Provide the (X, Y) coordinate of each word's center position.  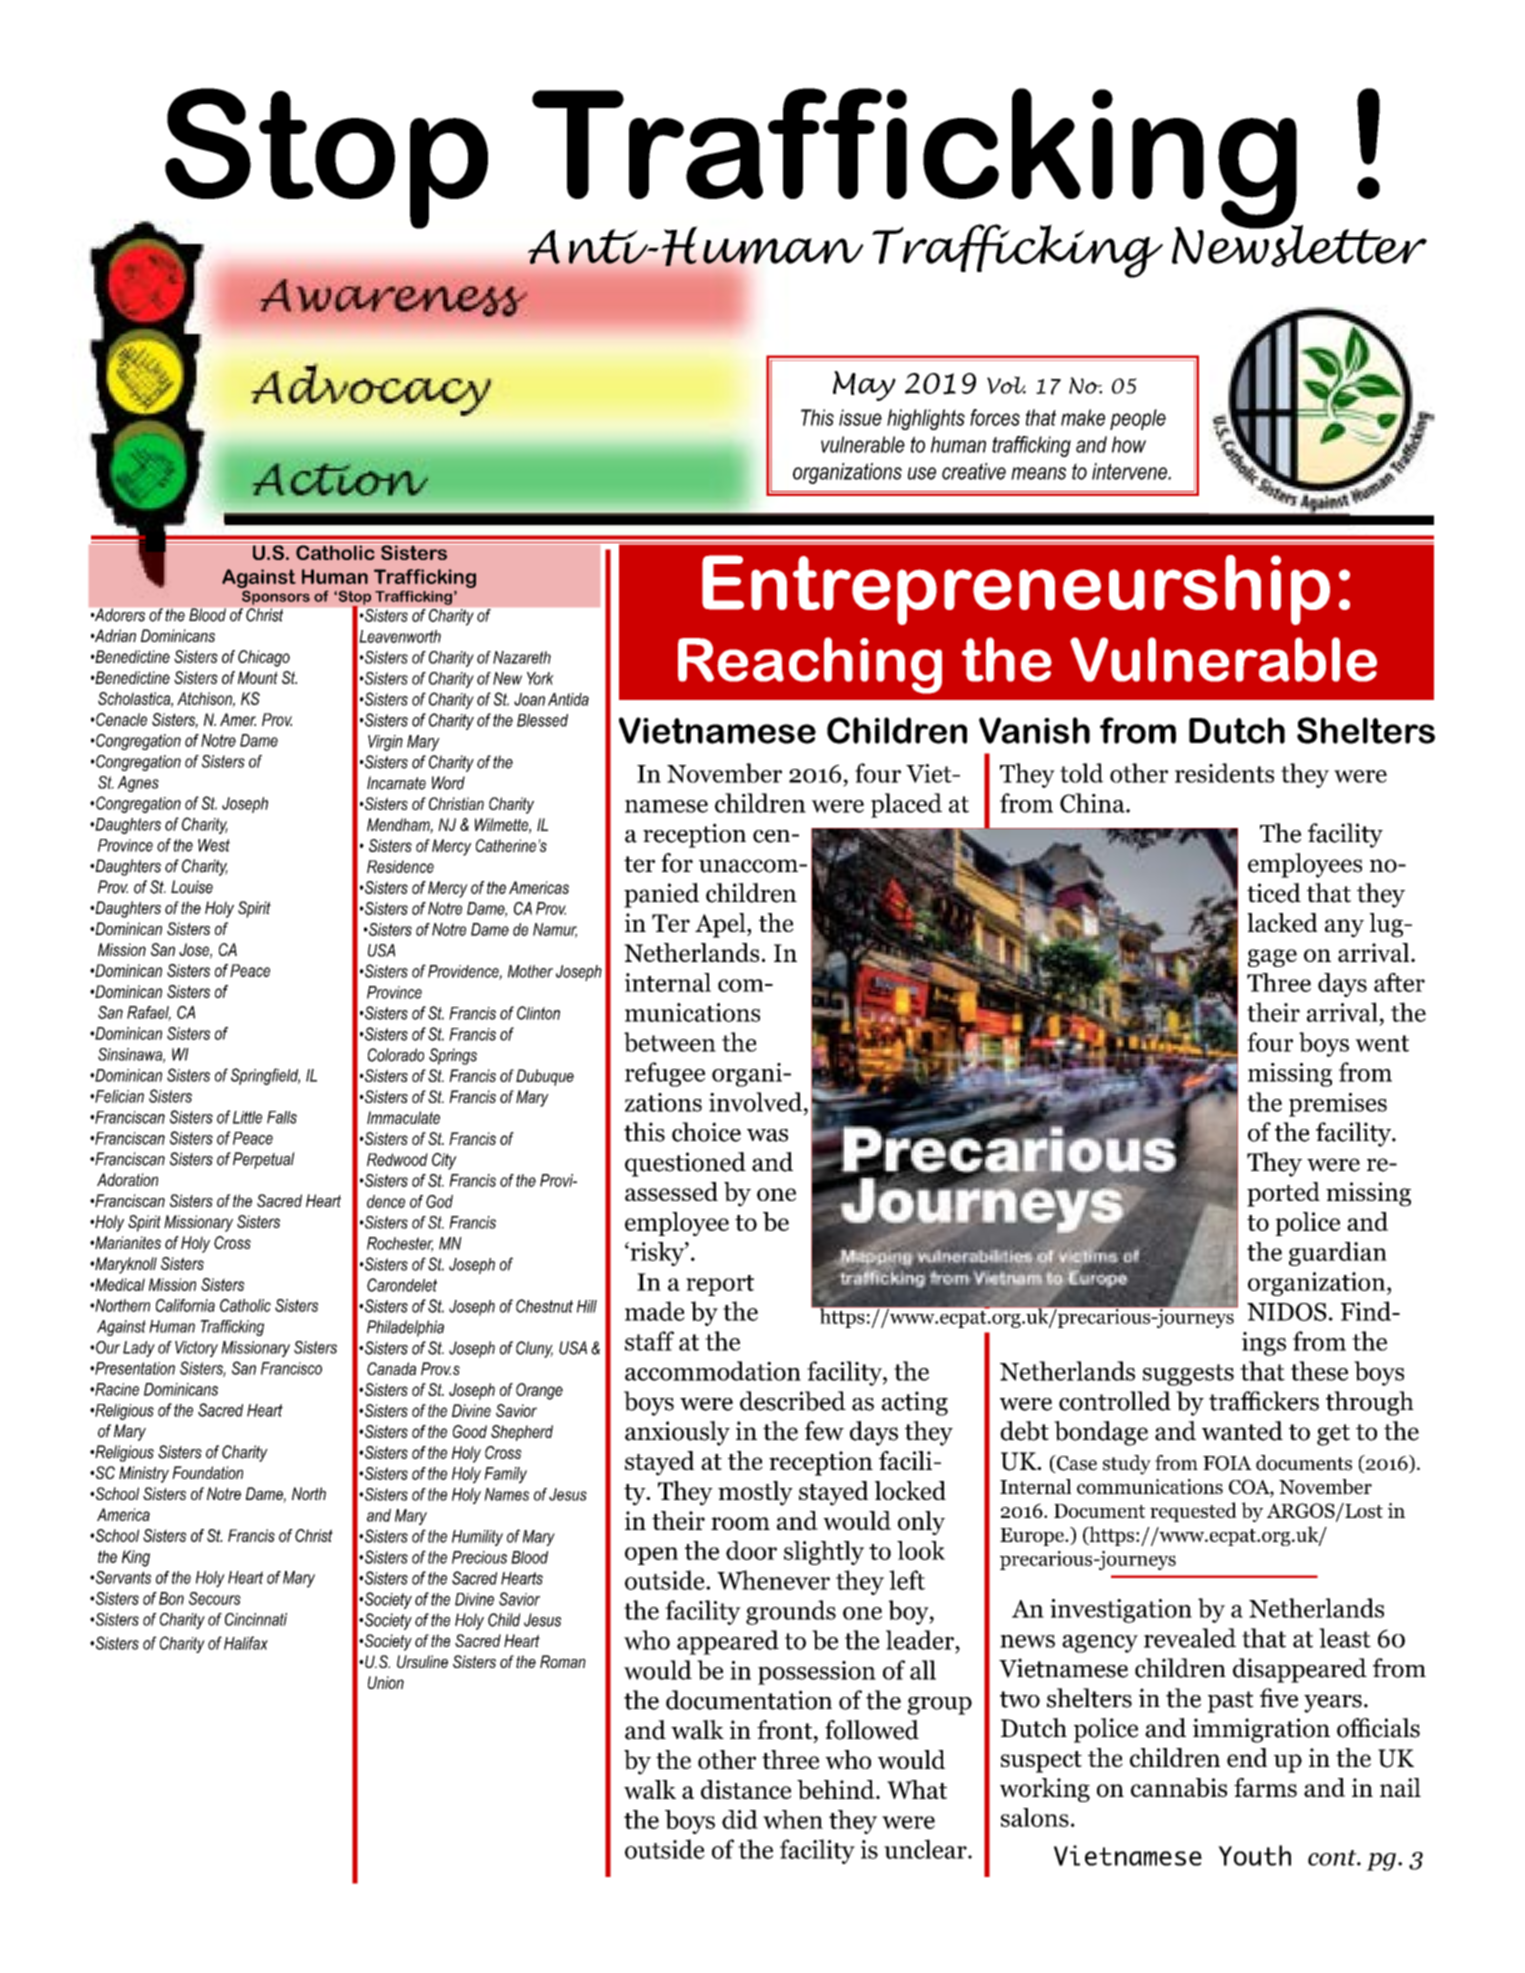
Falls (282, 1117)
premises (1338, 1105)
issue (860, 417)
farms (1265, 1787)
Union (386, 1682)
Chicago (264, 658)
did (740, 1819)
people (1138, 419)
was (767, 1135)
